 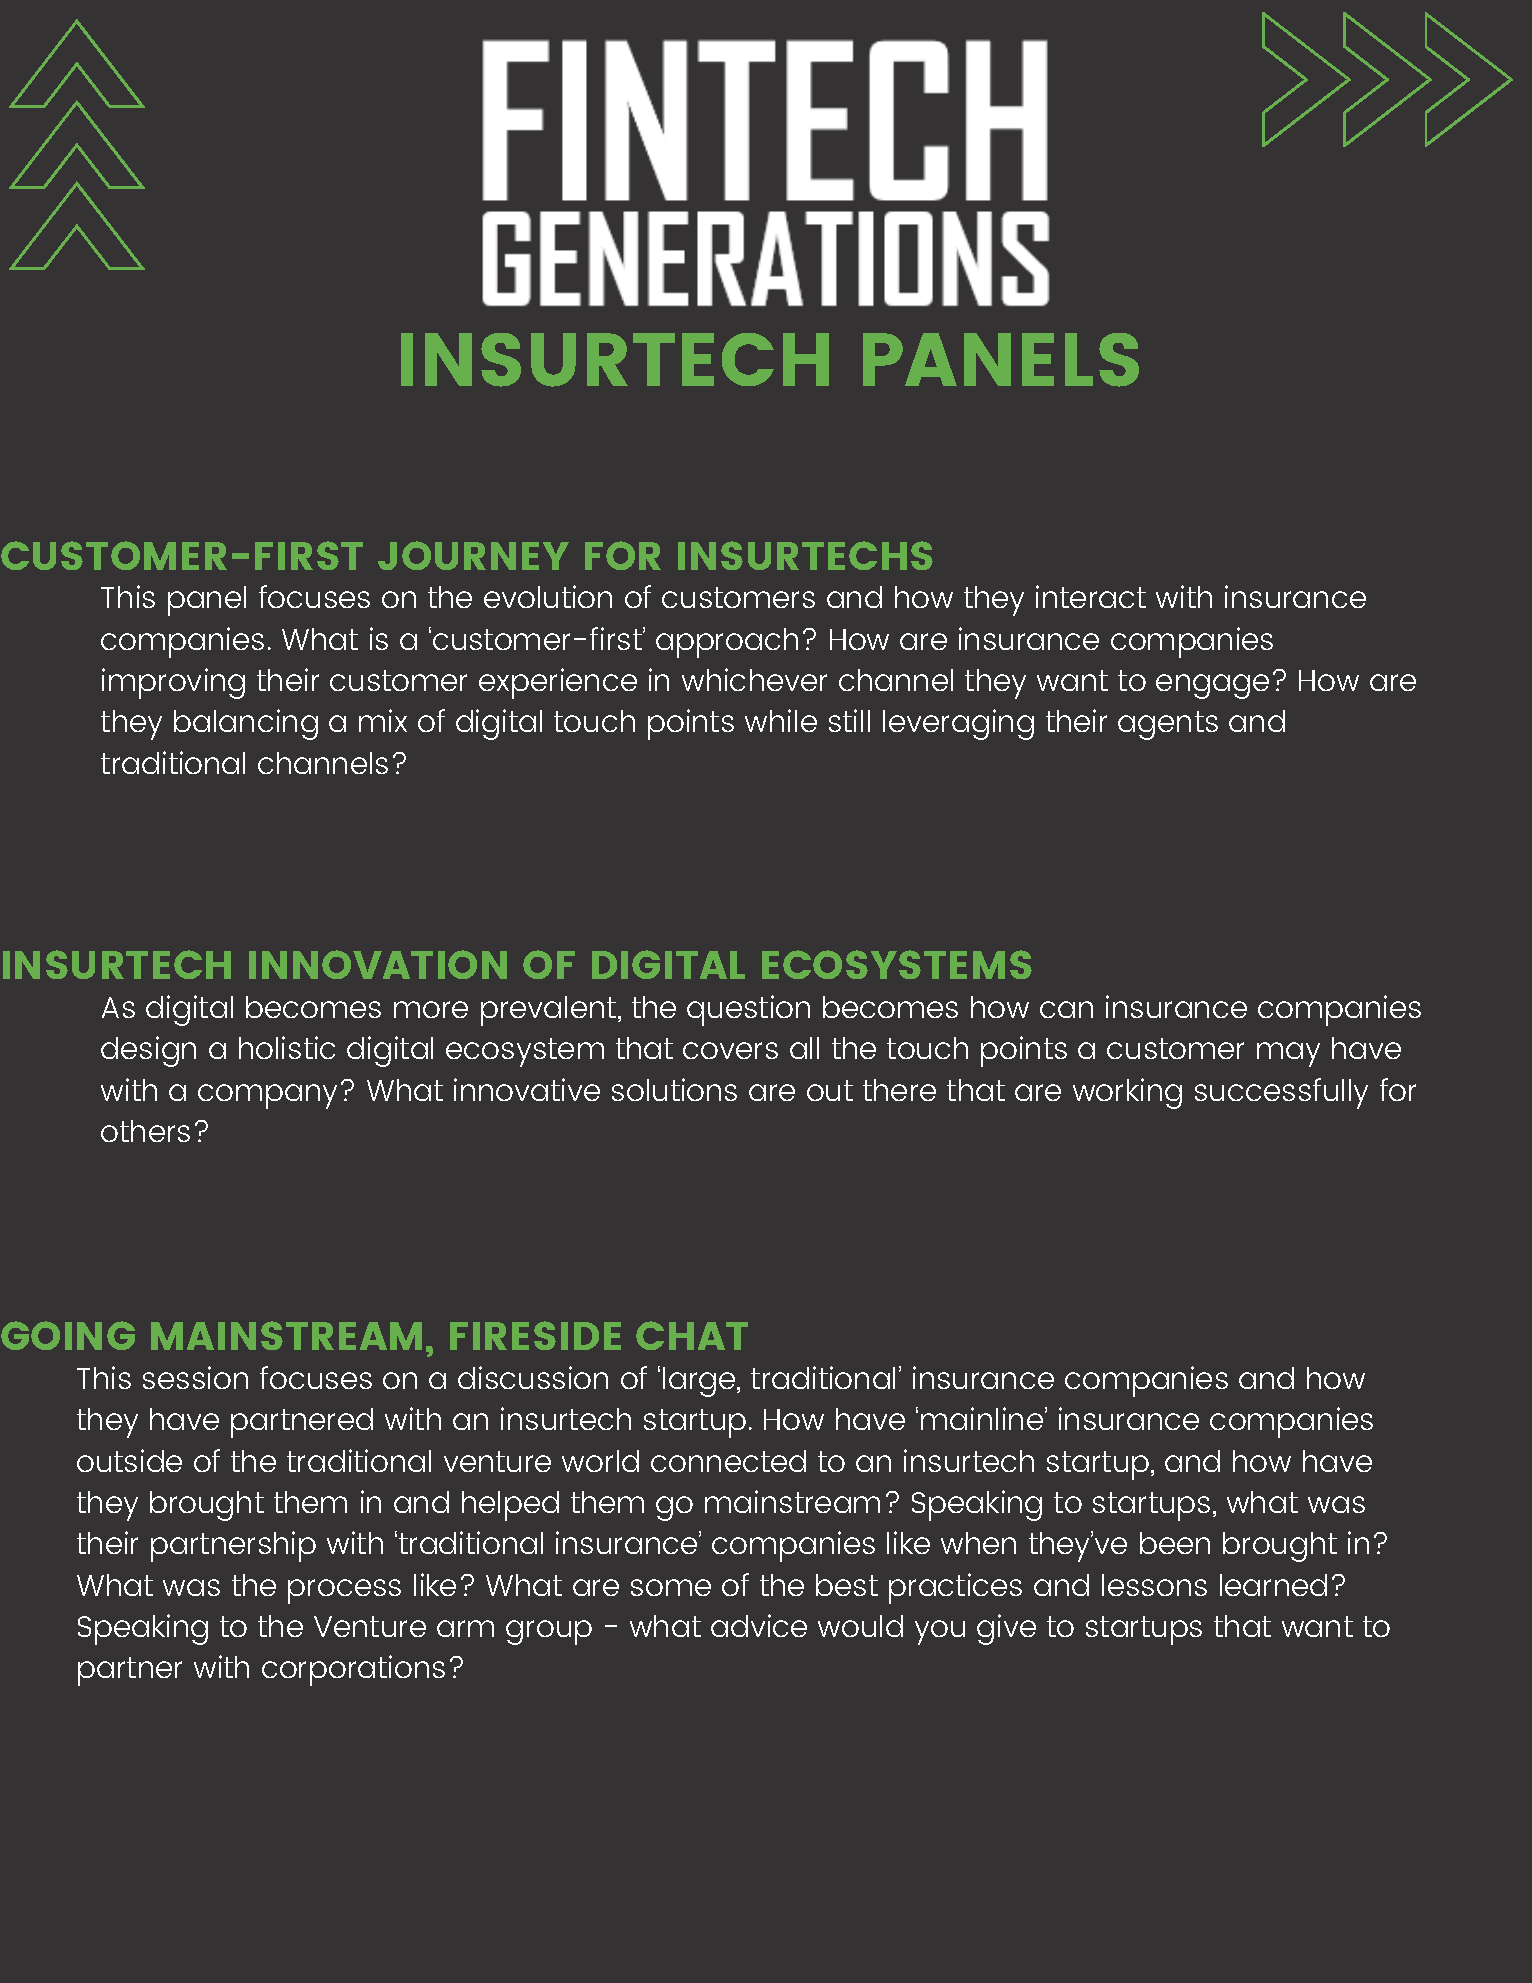 What do you see at coordinates (1091, 596) in the page?
I see `interact` at bounding box center [1091, 596].
